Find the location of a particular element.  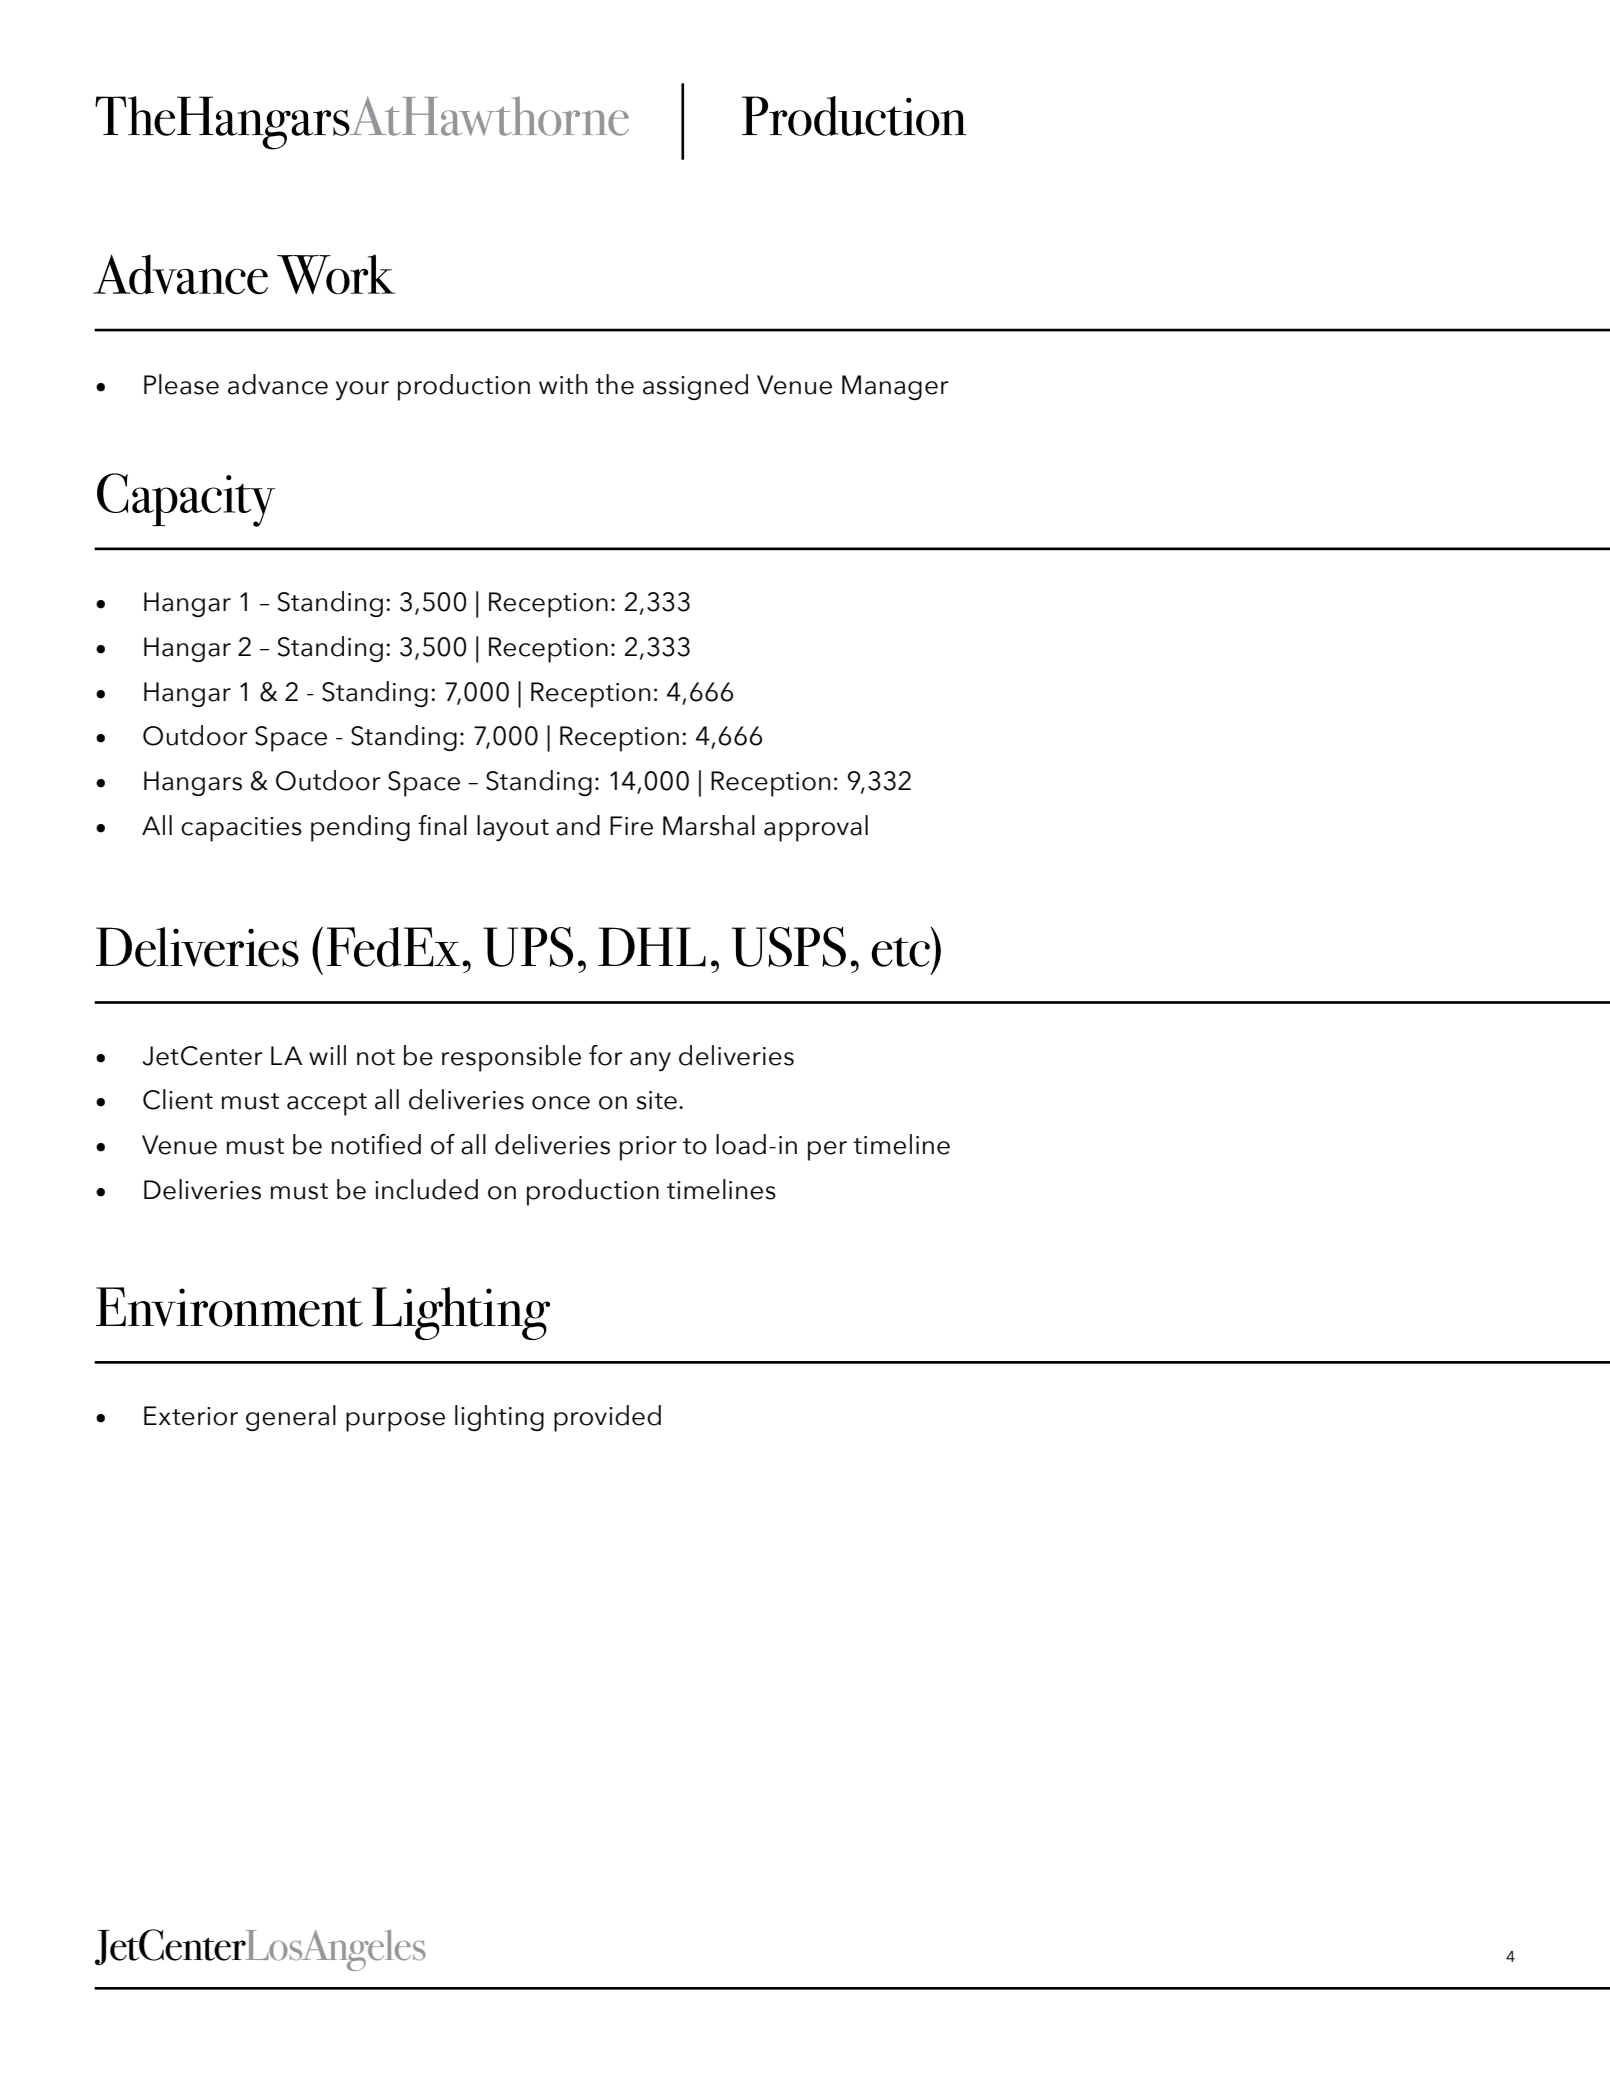

general is located at coordinates (291, 1418).
